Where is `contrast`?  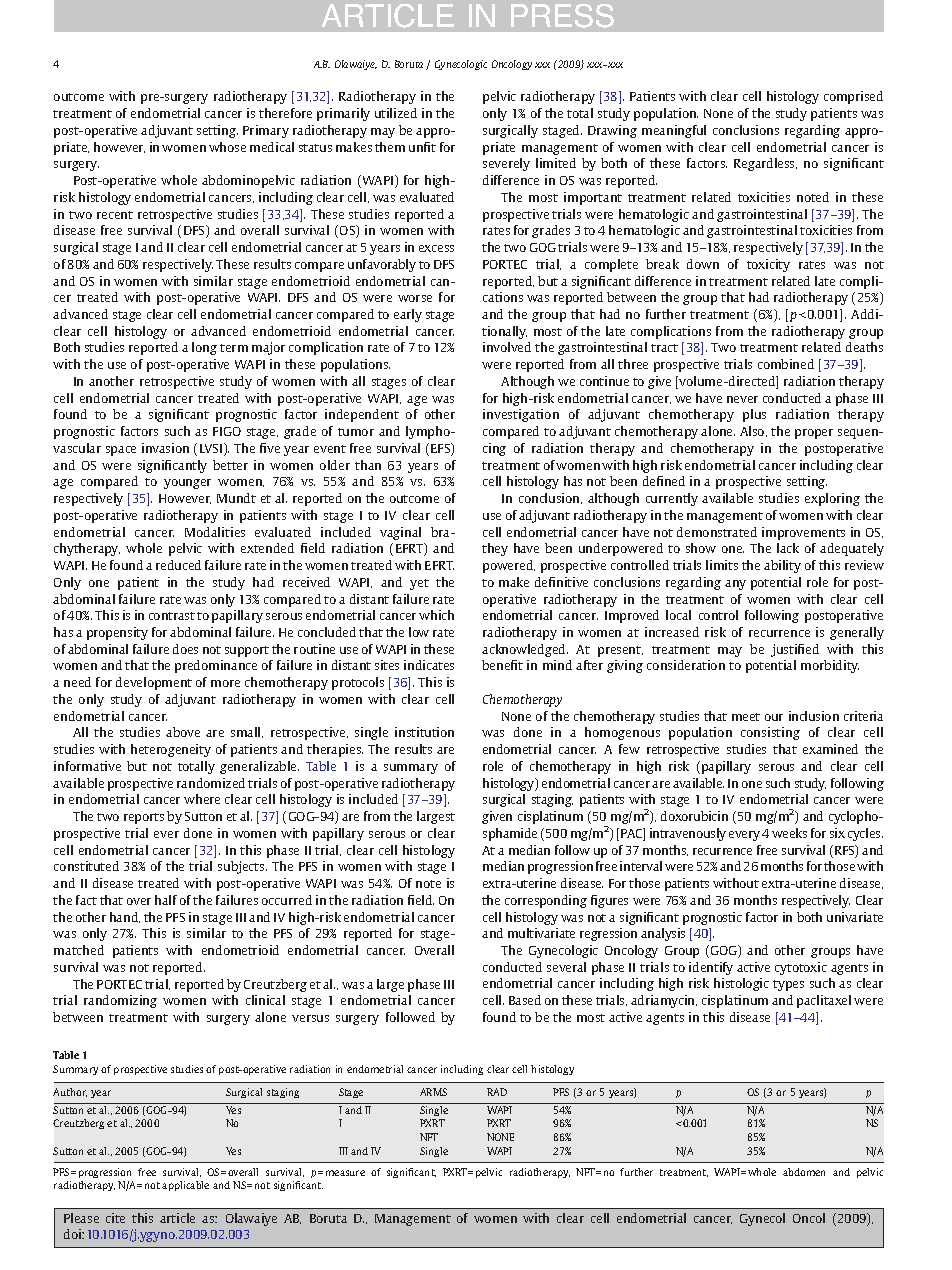
contrast is located at coordinates (172, 616).
